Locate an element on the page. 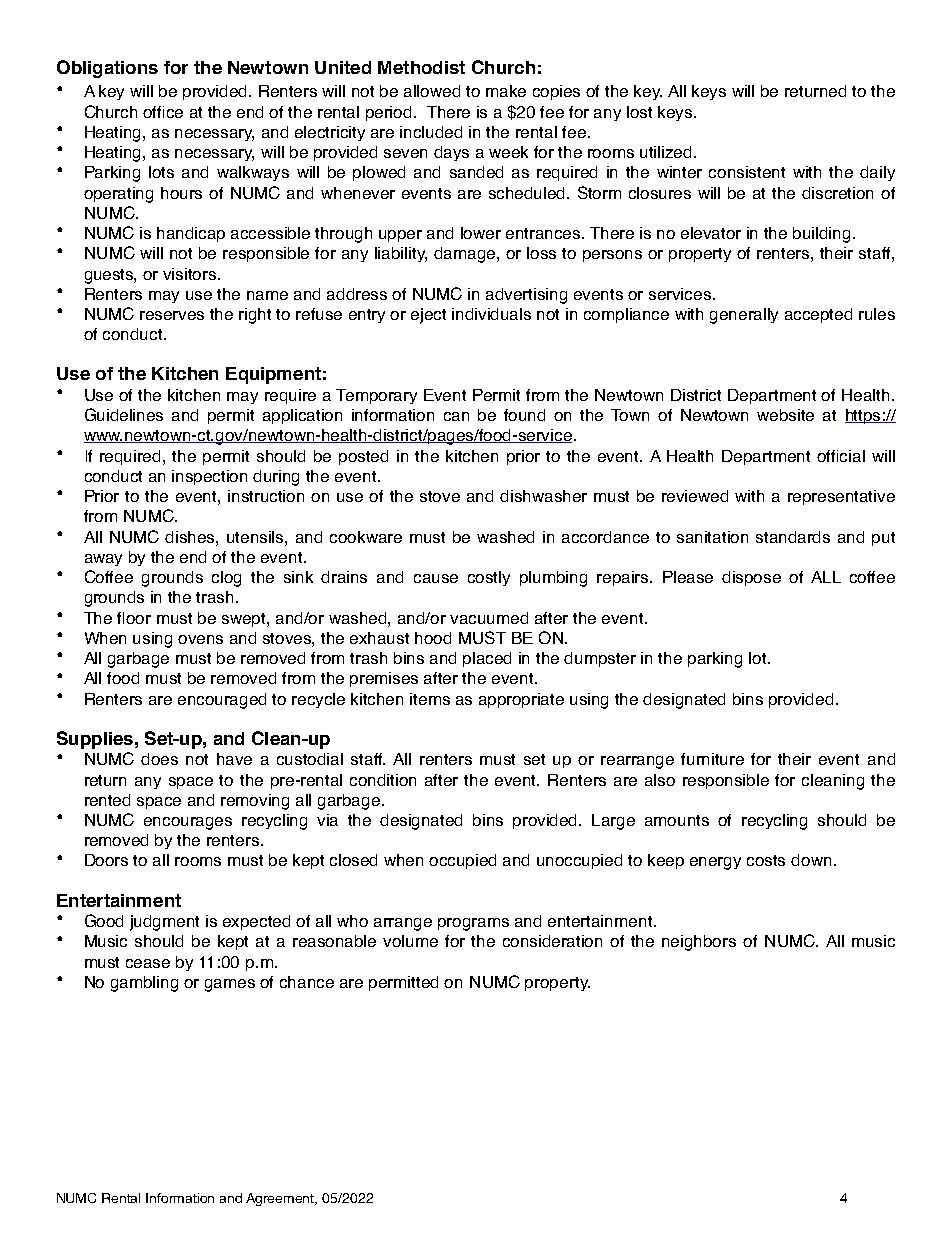  ovens is located at coordinates (200, 639).
